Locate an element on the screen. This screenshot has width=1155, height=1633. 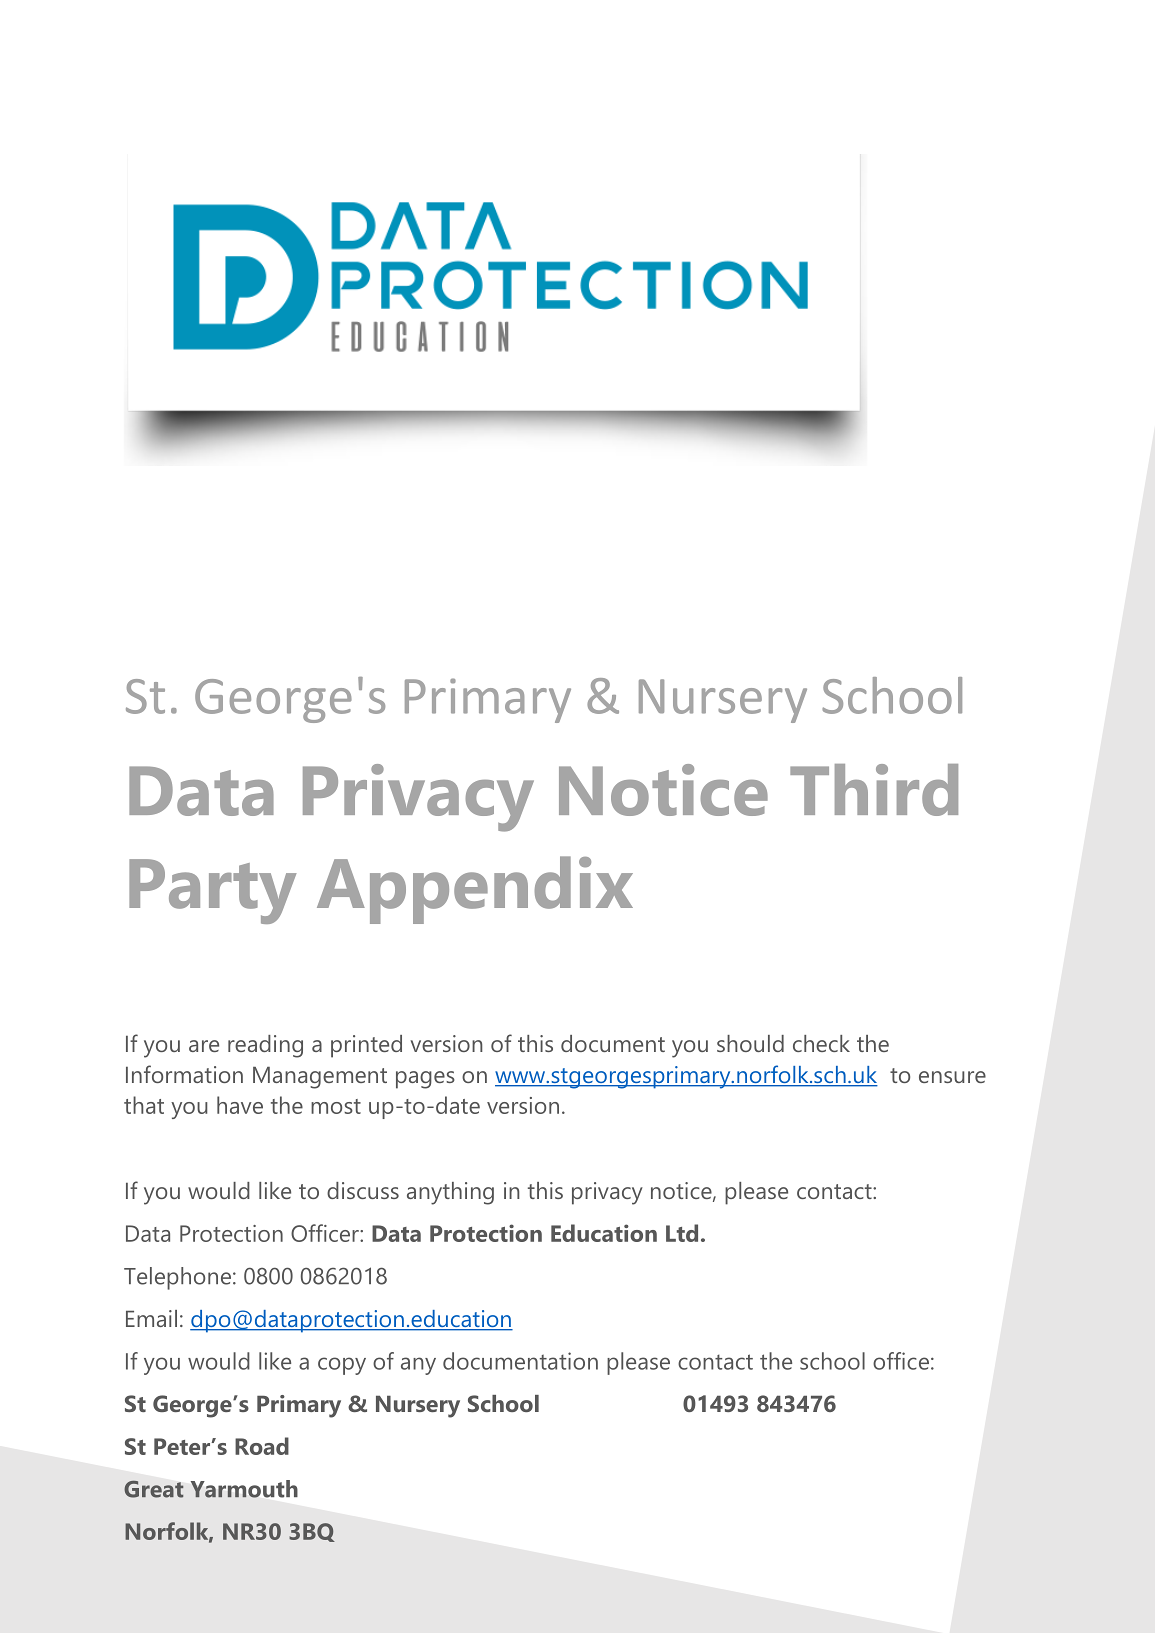
Telephone is located at coordinates (177, 1278).
